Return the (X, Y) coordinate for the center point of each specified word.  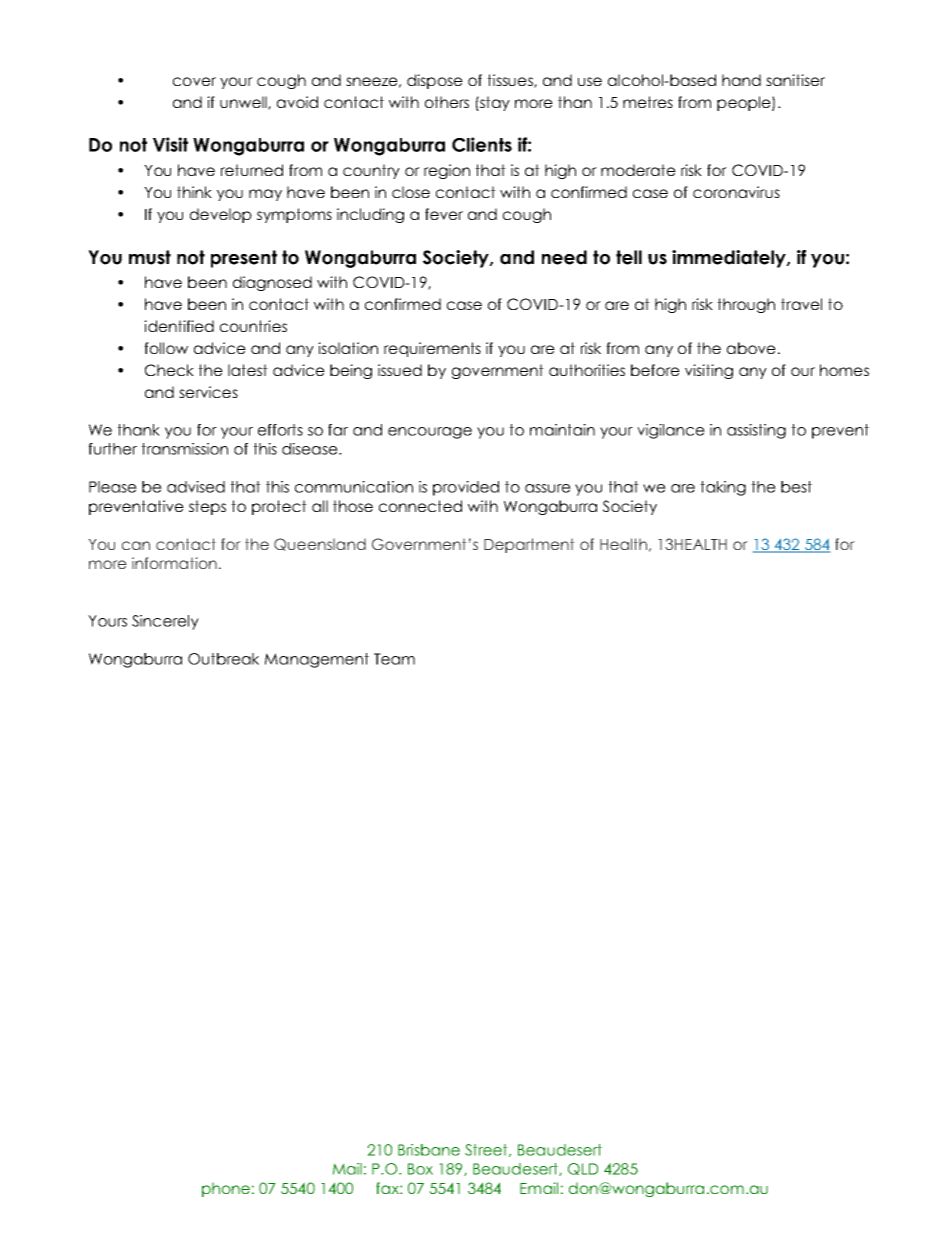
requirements (432, 349)
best (796, 487)
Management (317, 660)
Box (420, 1169)
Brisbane (429, 1150)
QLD (583, 1169)
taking (723, 488)
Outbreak (223, 659)
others (447, 102)
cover (194, 81)
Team (394, 659)
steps (207, 507)
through (746, 305)
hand (741, 80)
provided (466, 488)
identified (179, 326)
